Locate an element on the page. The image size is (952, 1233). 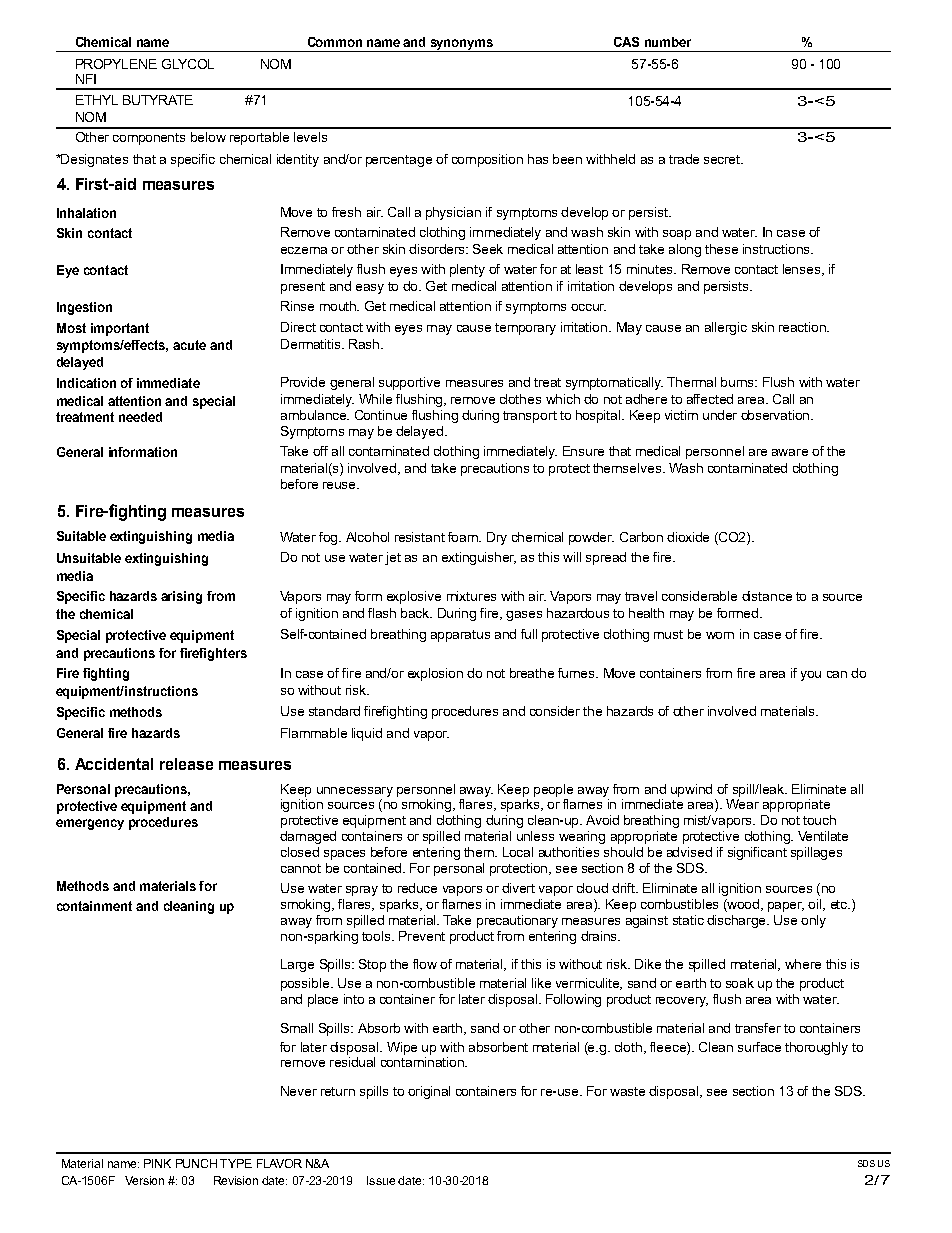
upwind is located at coordinates (691, 790).
